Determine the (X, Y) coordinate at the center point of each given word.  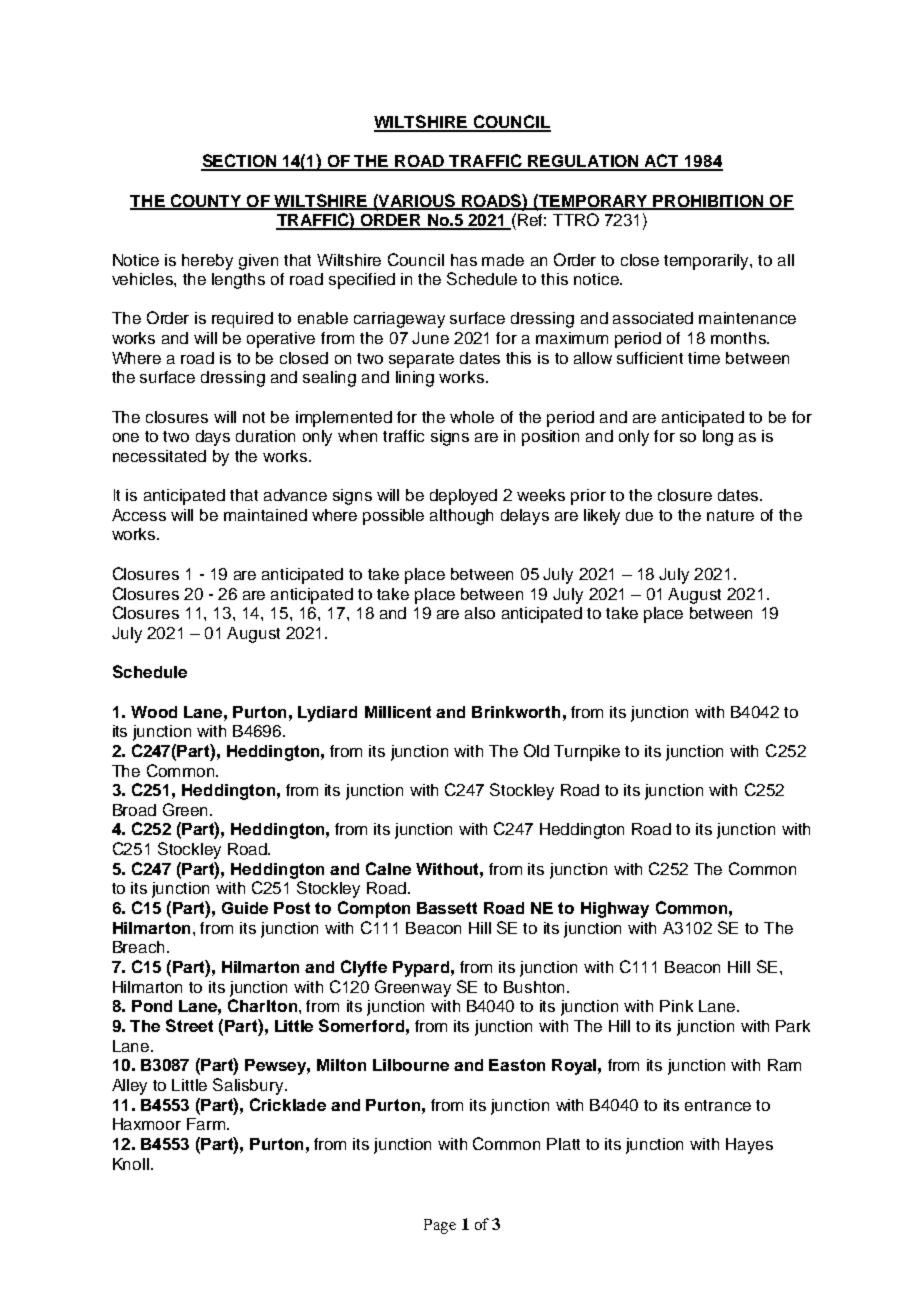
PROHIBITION (709, 202)
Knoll (132, 1164)
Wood (154, 712)
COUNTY (206, 201)
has (464, 260)
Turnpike (587, 753)
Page (440, 1226)
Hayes (749, 1146)
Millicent (398, 712)
